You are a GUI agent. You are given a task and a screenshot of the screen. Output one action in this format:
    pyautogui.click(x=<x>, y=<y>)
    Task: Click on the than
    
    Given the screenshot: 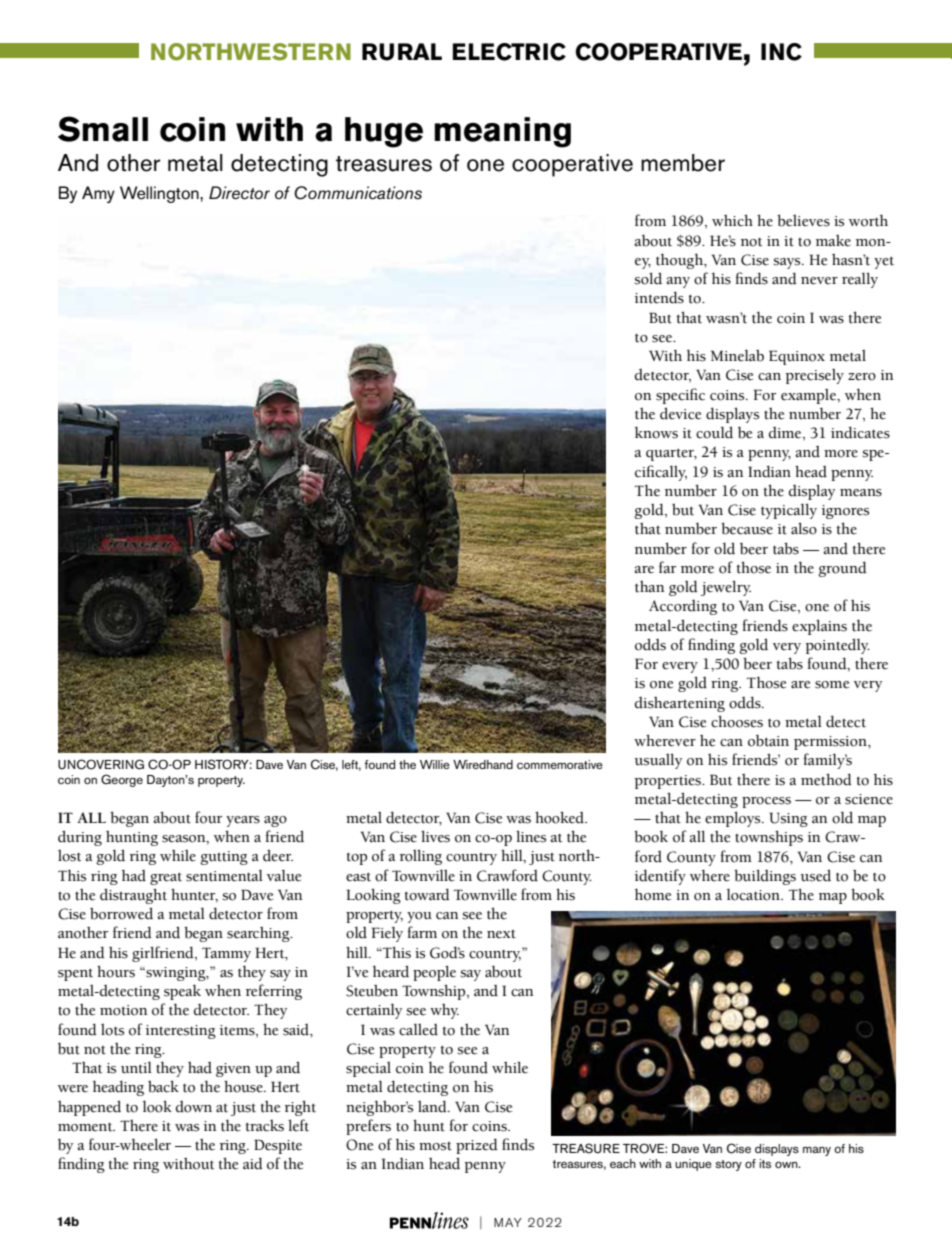 What is the action you would take?
    pyautogui.click(x=649, y=587)
